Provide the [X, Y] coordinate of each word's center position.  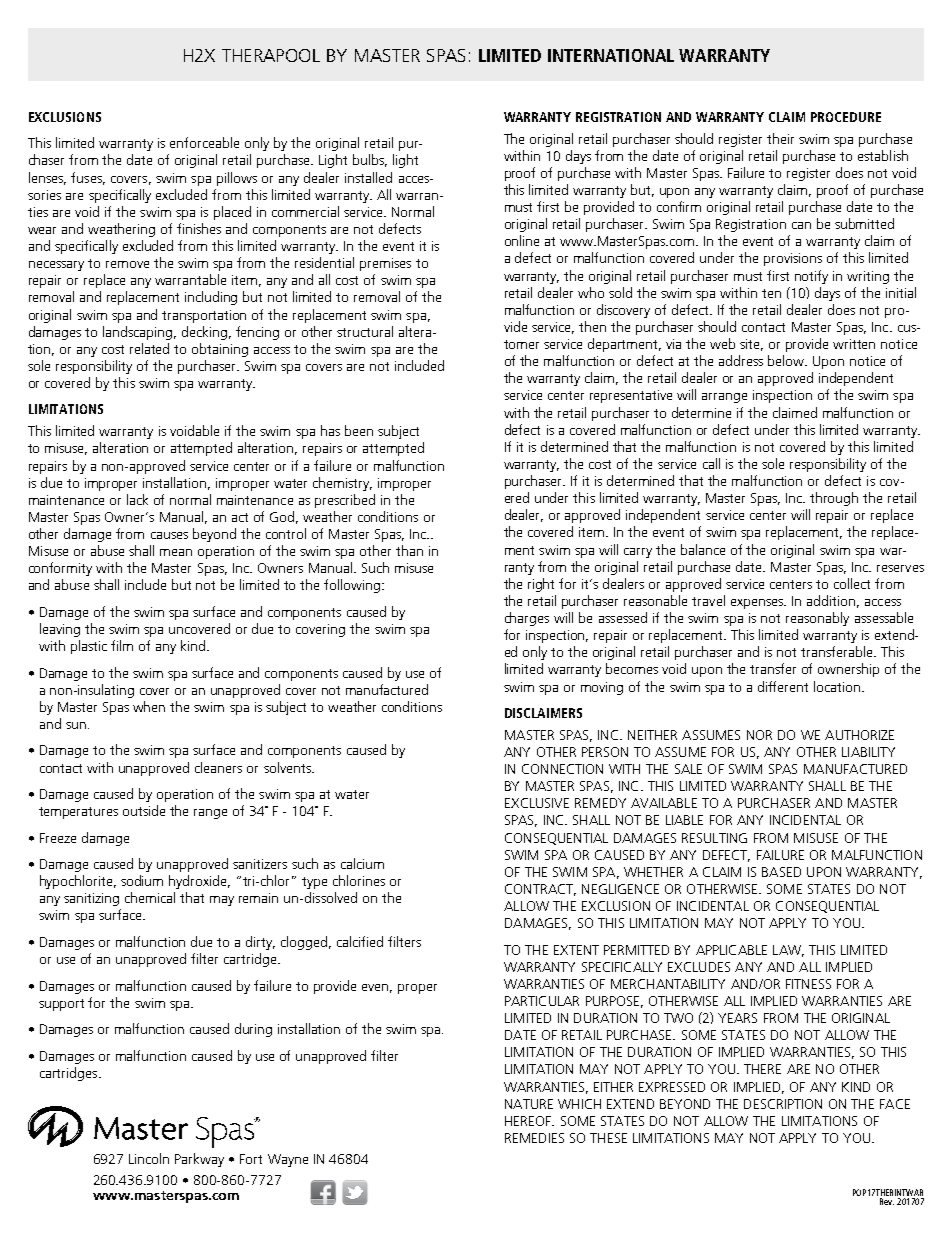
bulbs [370, 160]
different [783, 686]
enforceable [204, 142]
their [780, 138]
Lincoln [149, 1158]
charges [527, 619]
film [122, 645]
